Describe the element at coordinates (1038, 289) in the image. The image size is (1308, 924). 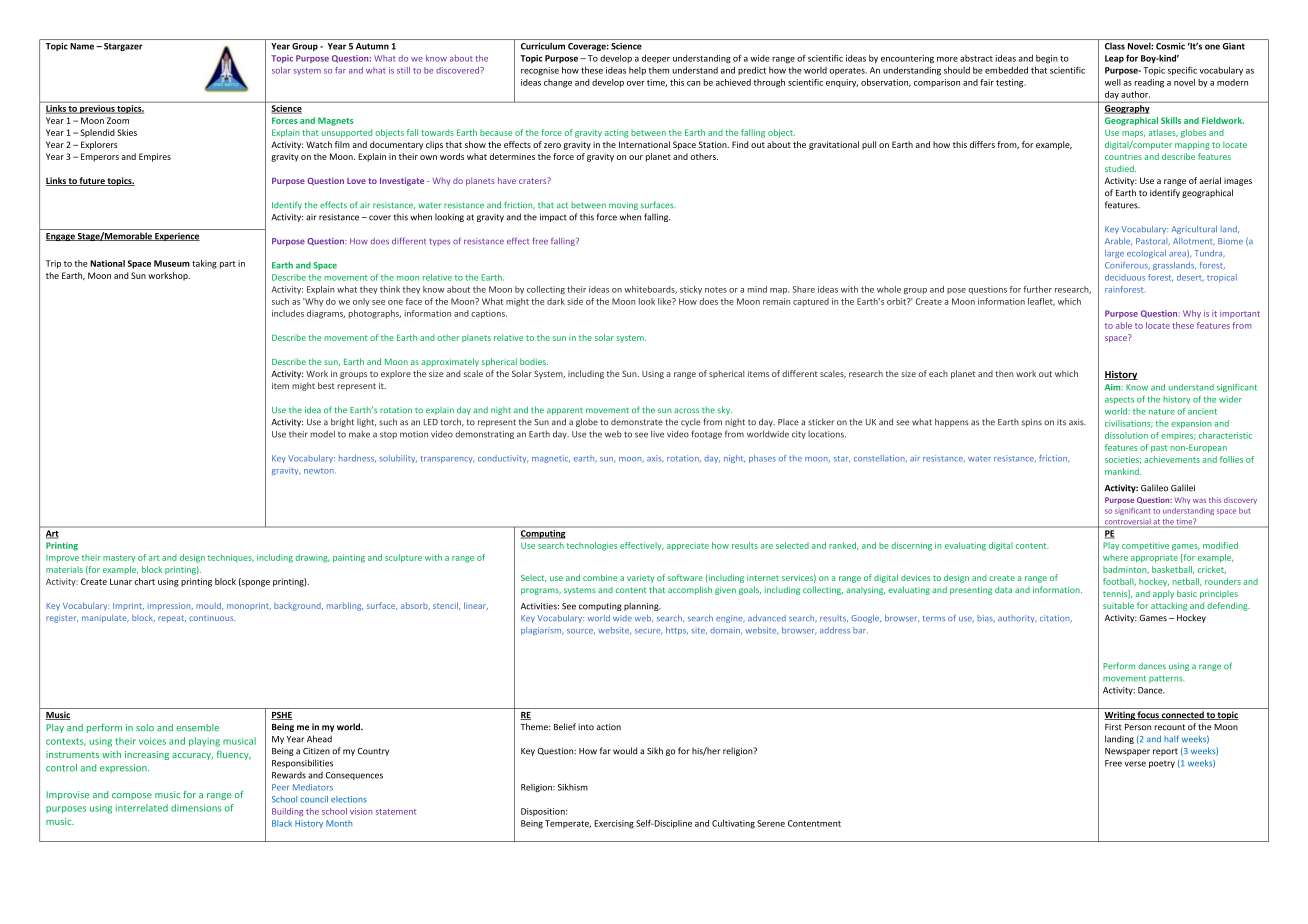
I see `further` at that location.
